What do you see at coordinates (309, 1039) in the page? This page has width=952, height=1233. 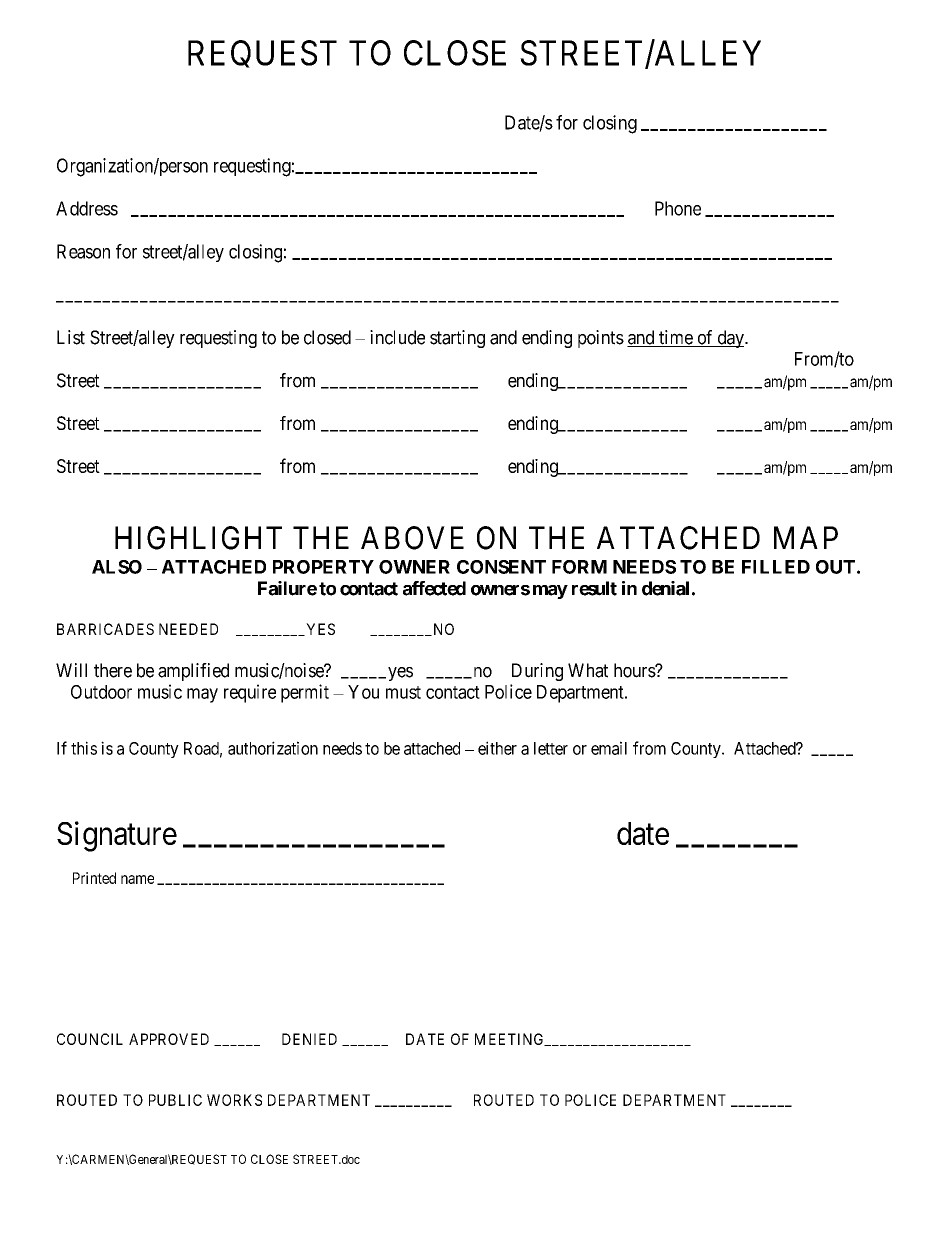 I see `DENIED` at bounding box center [309, 1039].
